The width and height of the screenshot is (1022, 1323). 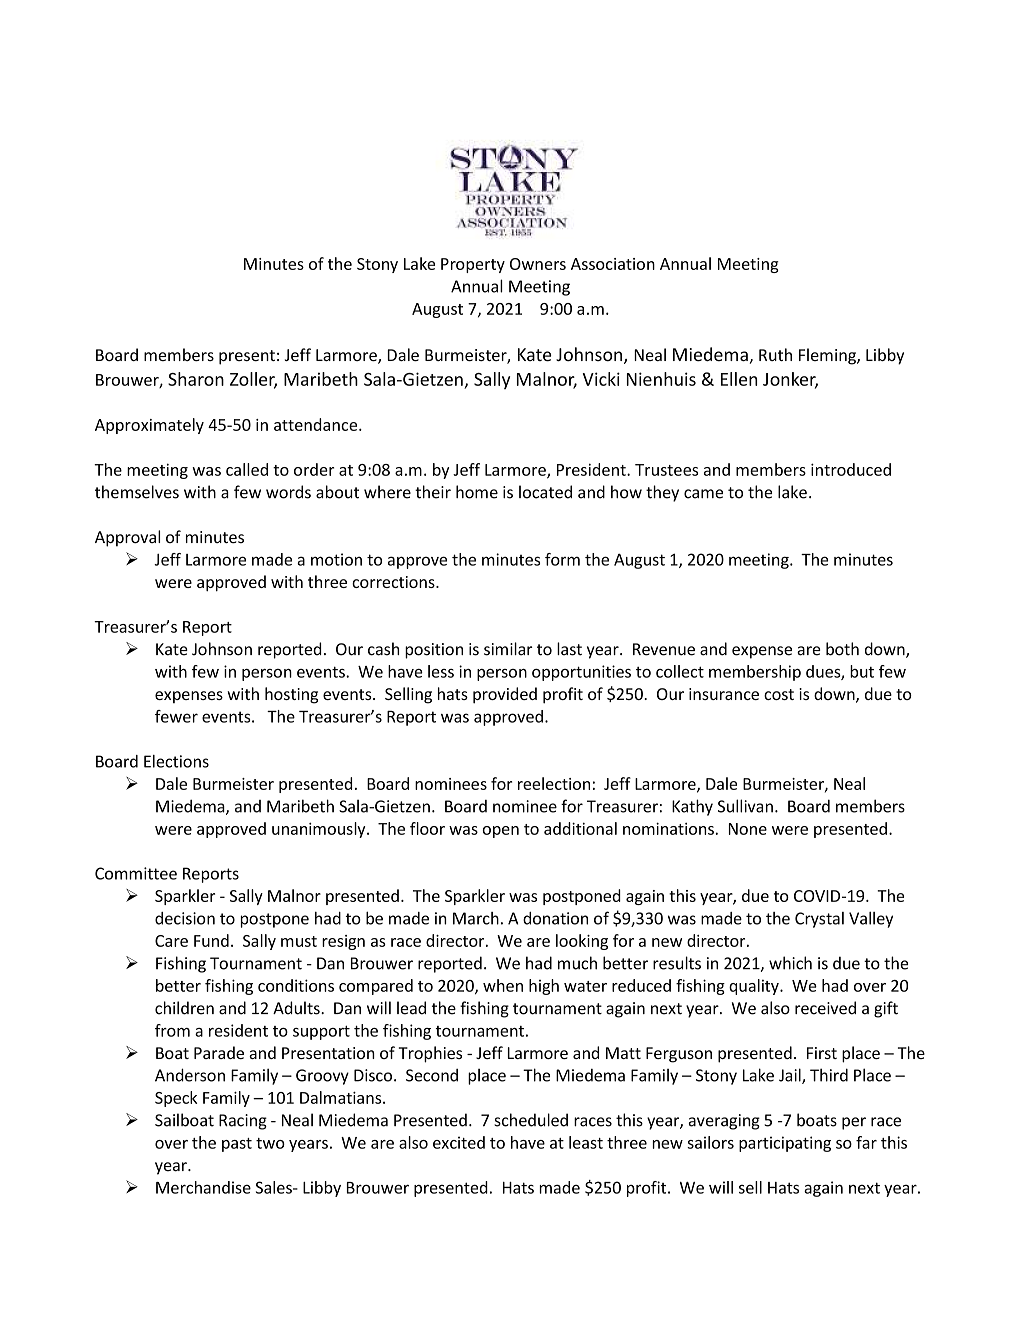 What do you see at coordinates (505, 695) in the screenshot?
I see `provided` at bounding box center [505, 695].
